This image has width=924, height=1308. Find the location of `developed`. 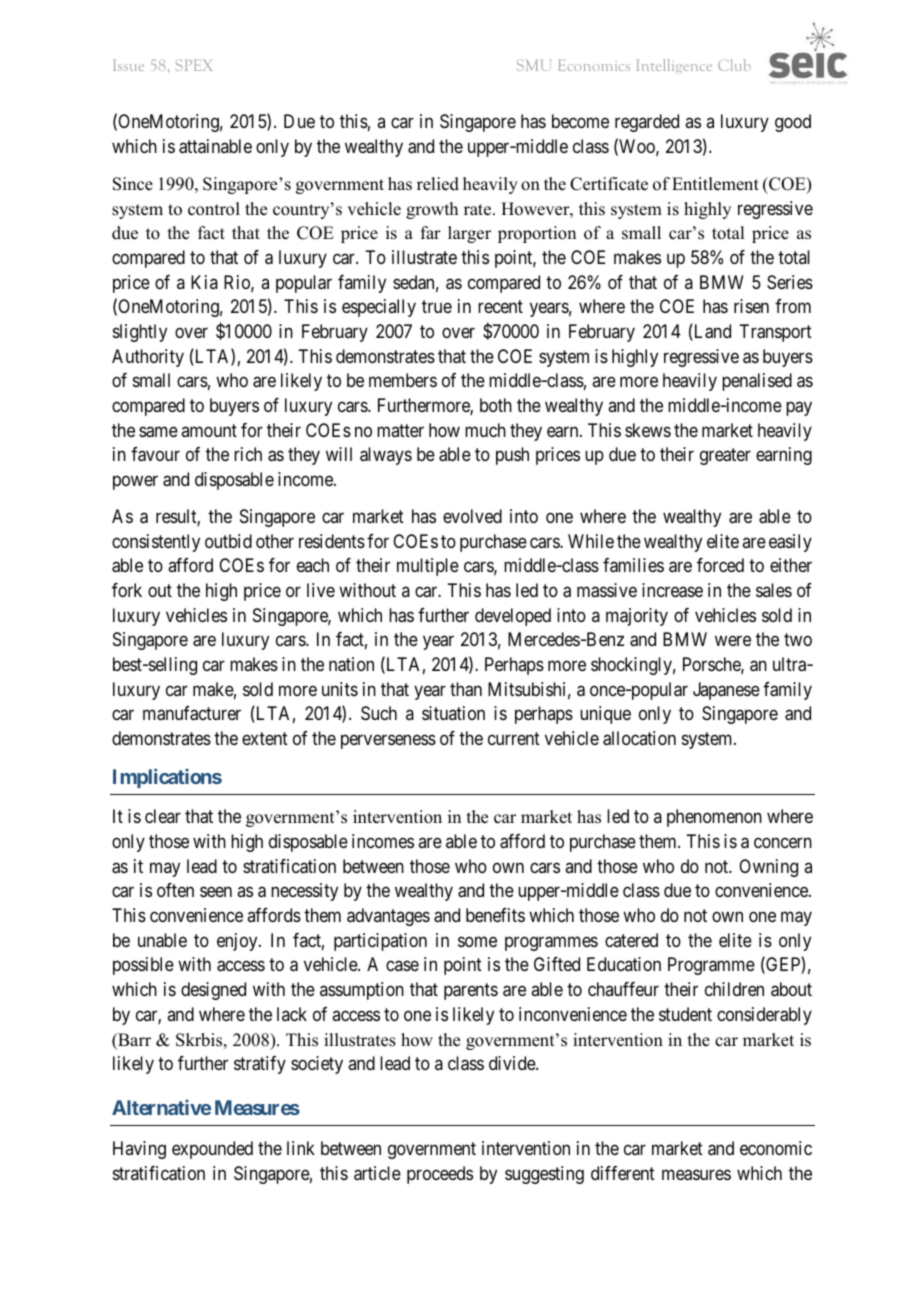

developed is located at coordinates (513, 617).
